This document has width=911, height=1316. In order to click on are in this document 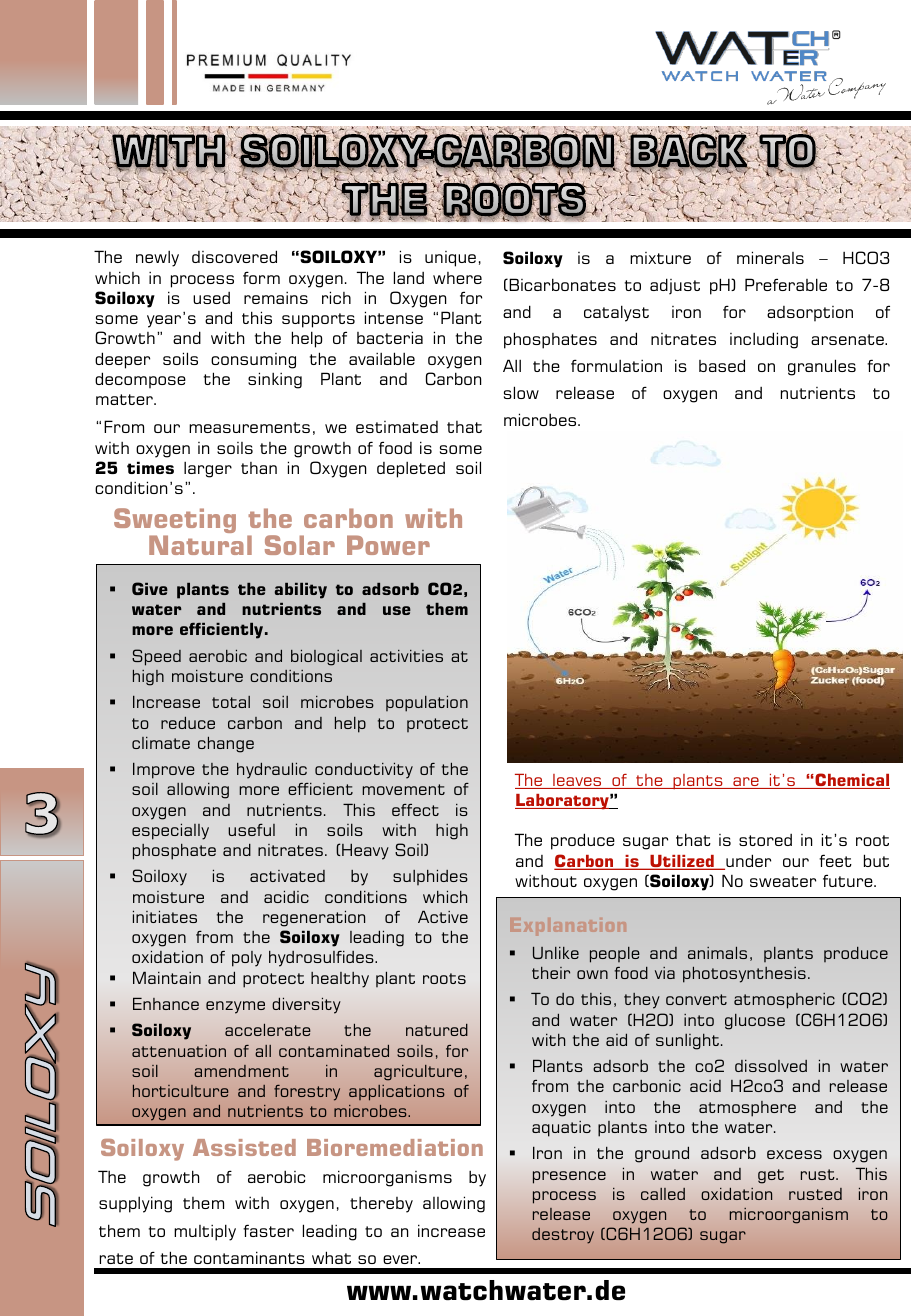, I will do `click(746, 783)`.
